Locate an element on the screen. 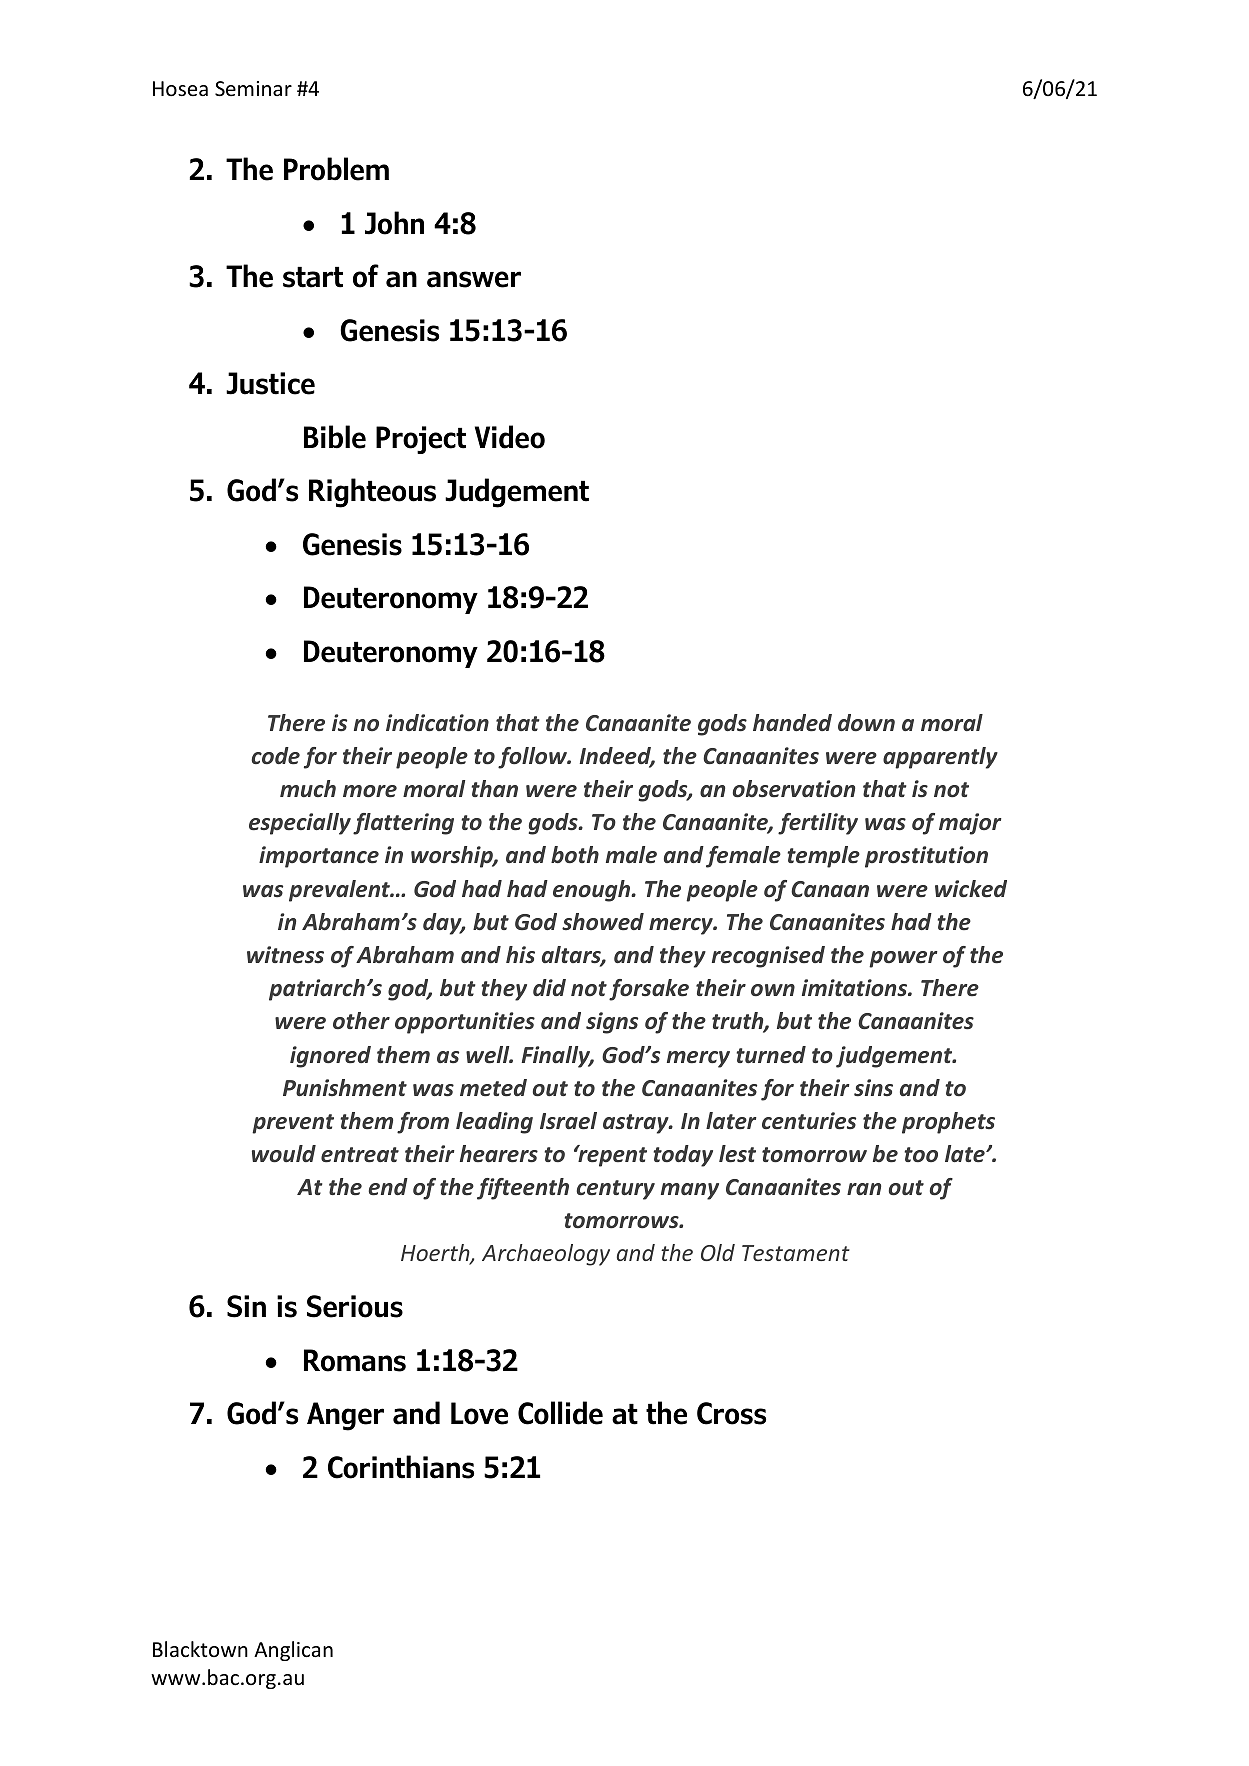 Image resolution: width=1249 pixels, height=1766 pixels. down is located at coordinates (866, 723).
